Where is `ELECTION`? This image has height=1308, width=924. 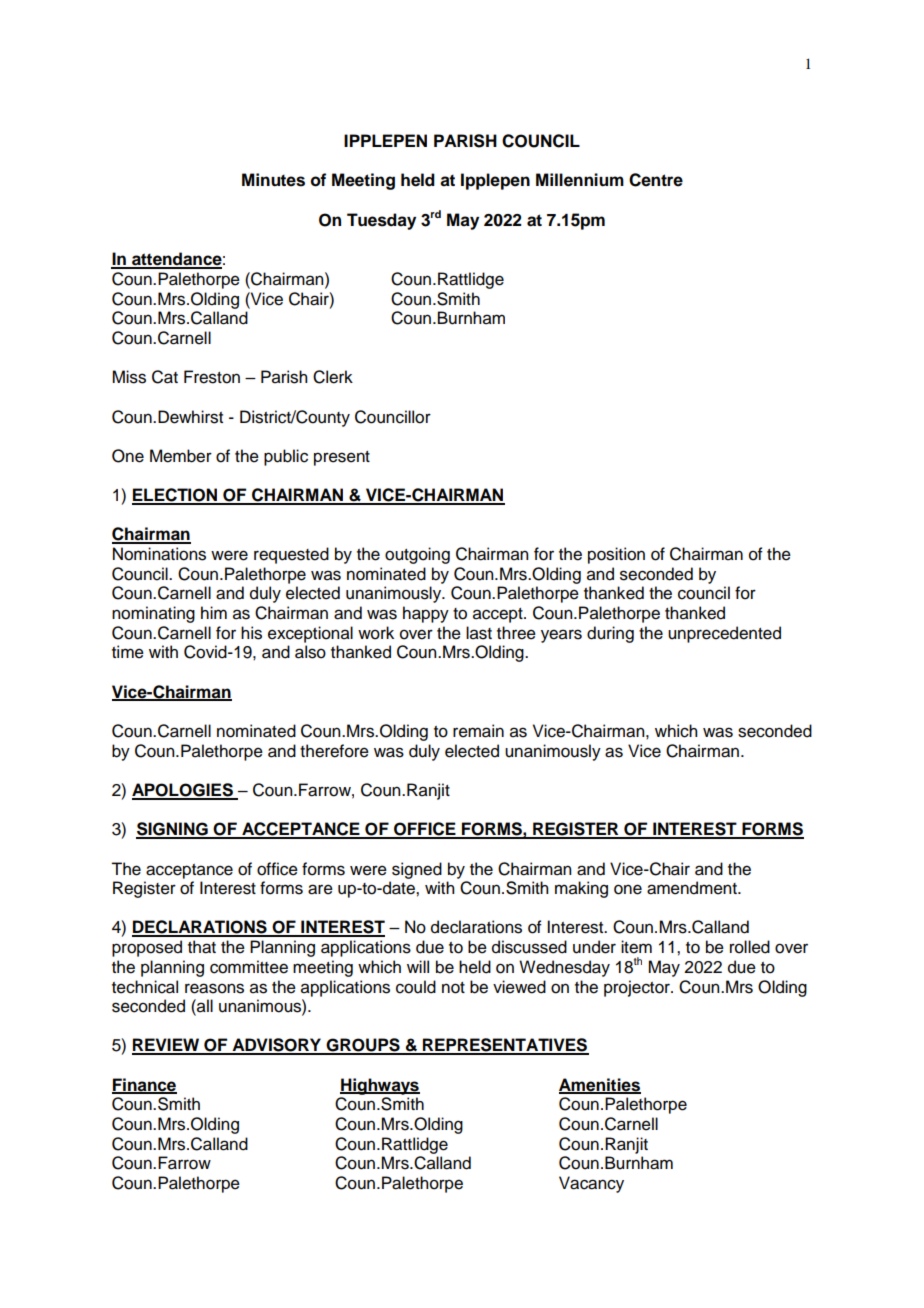 ELECTION is located at coordinates (176, 496).
